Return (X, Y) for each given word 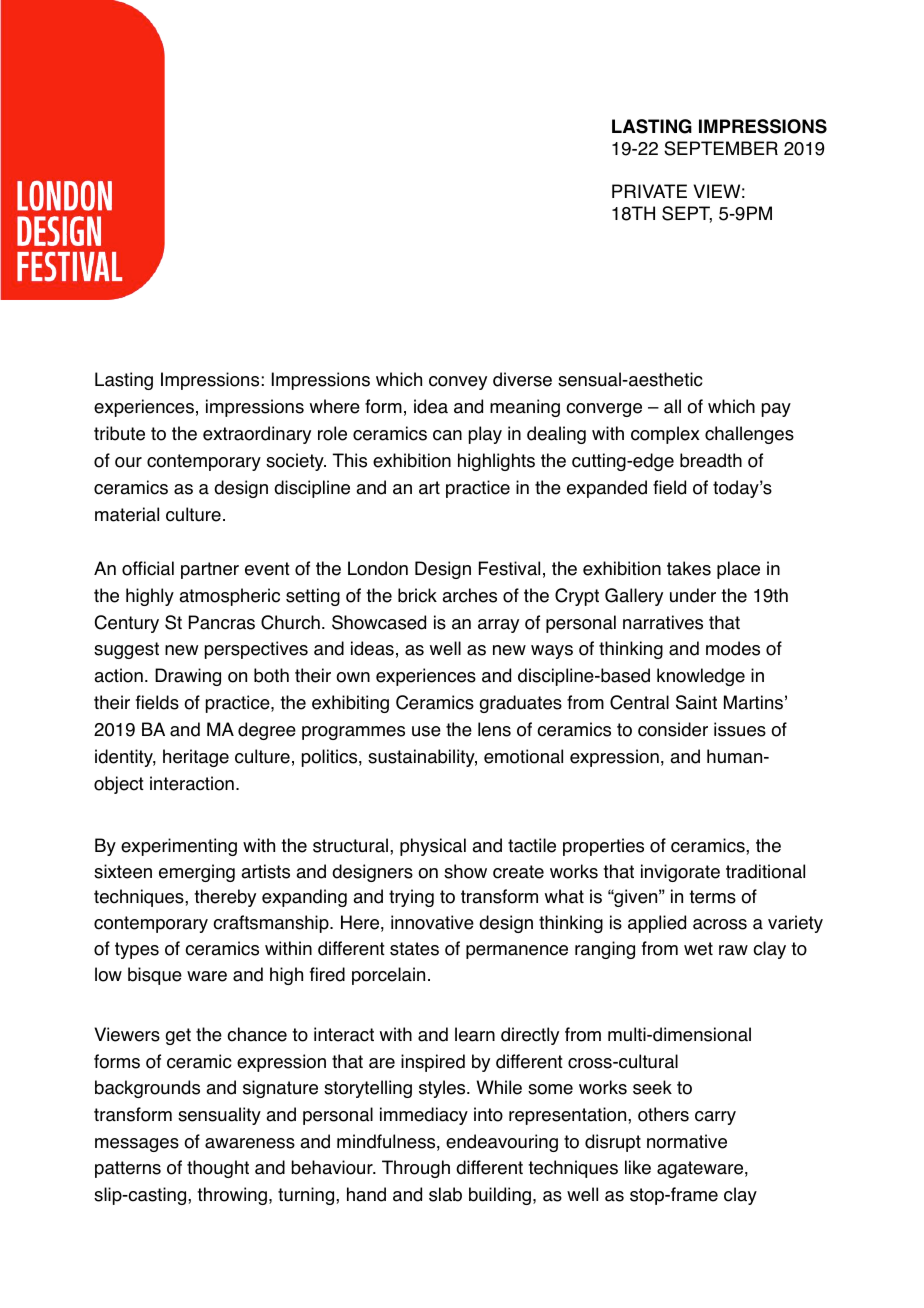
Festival (509, 568)
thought (218, 1169)
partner (210, 570)
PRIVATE (649, 191)
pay (776, 410)
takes (689, 568)
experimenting (179, 847)
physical (433, 847)
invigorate (680, 873)
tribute (119, 433)
